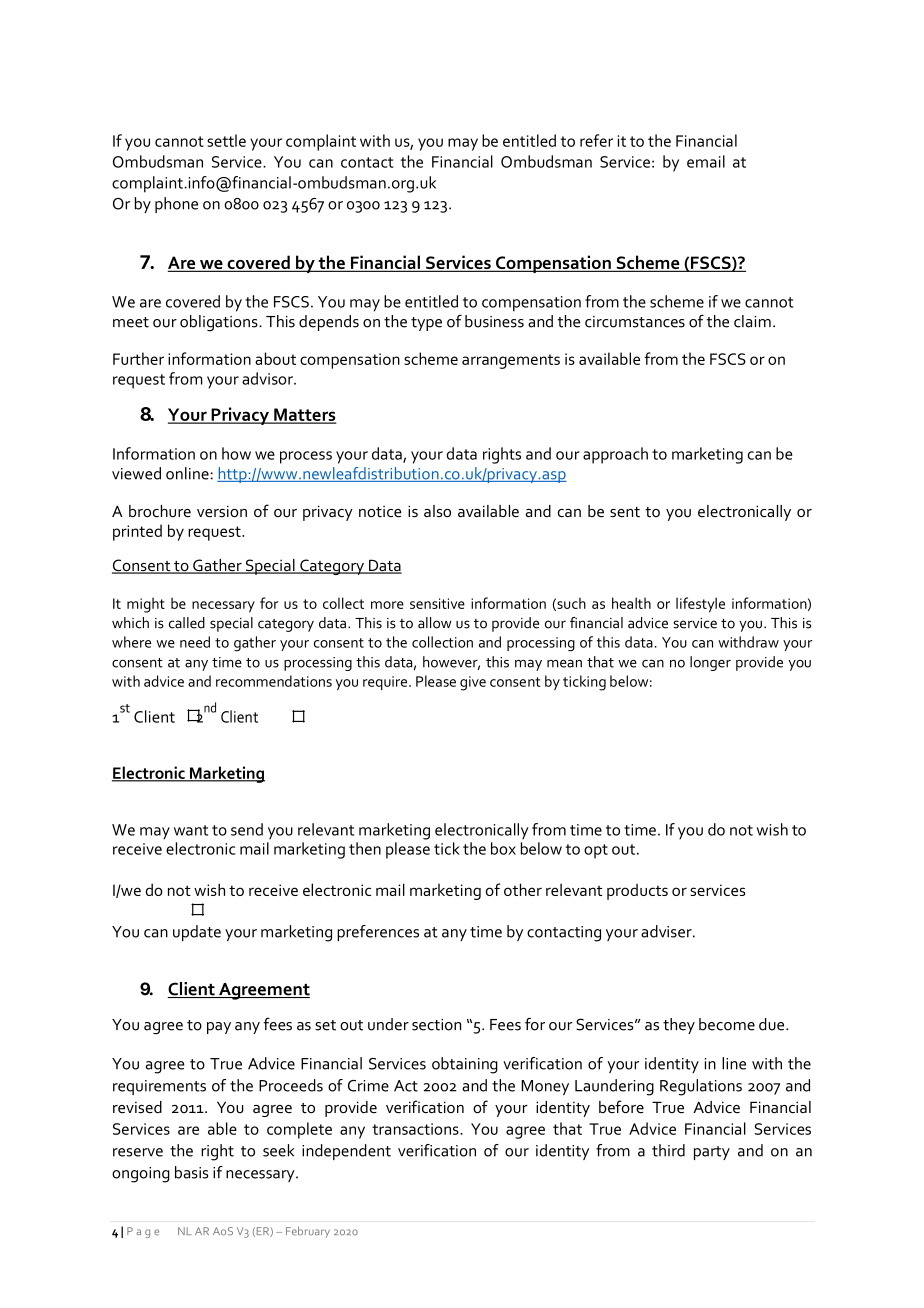 This screenshot has width=924, height=1308. What do you see at coordinates (752, 321) in the screenshot?
I see `claim` at bounding box center [752, 321].
